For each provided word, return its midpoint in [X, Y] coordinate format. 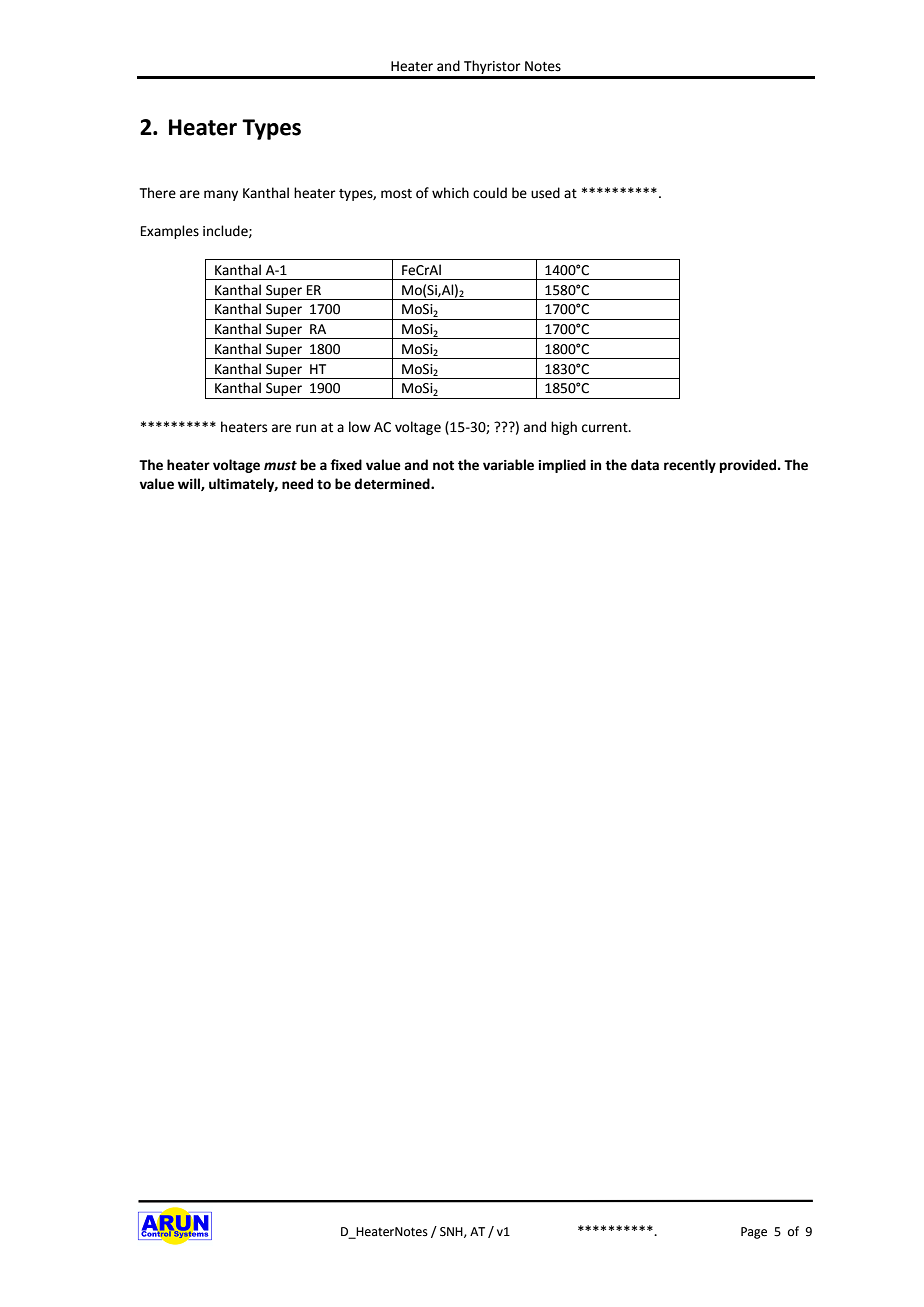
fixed [346, 465]
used [545, 193]
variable [508, 465]
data [645, 465]
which [450, 193]
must [280, 466]
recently [690, 466]
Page [754, 1233]
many [221, 195]
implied [562, 466]
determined [393, 484]
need [297, 484]
